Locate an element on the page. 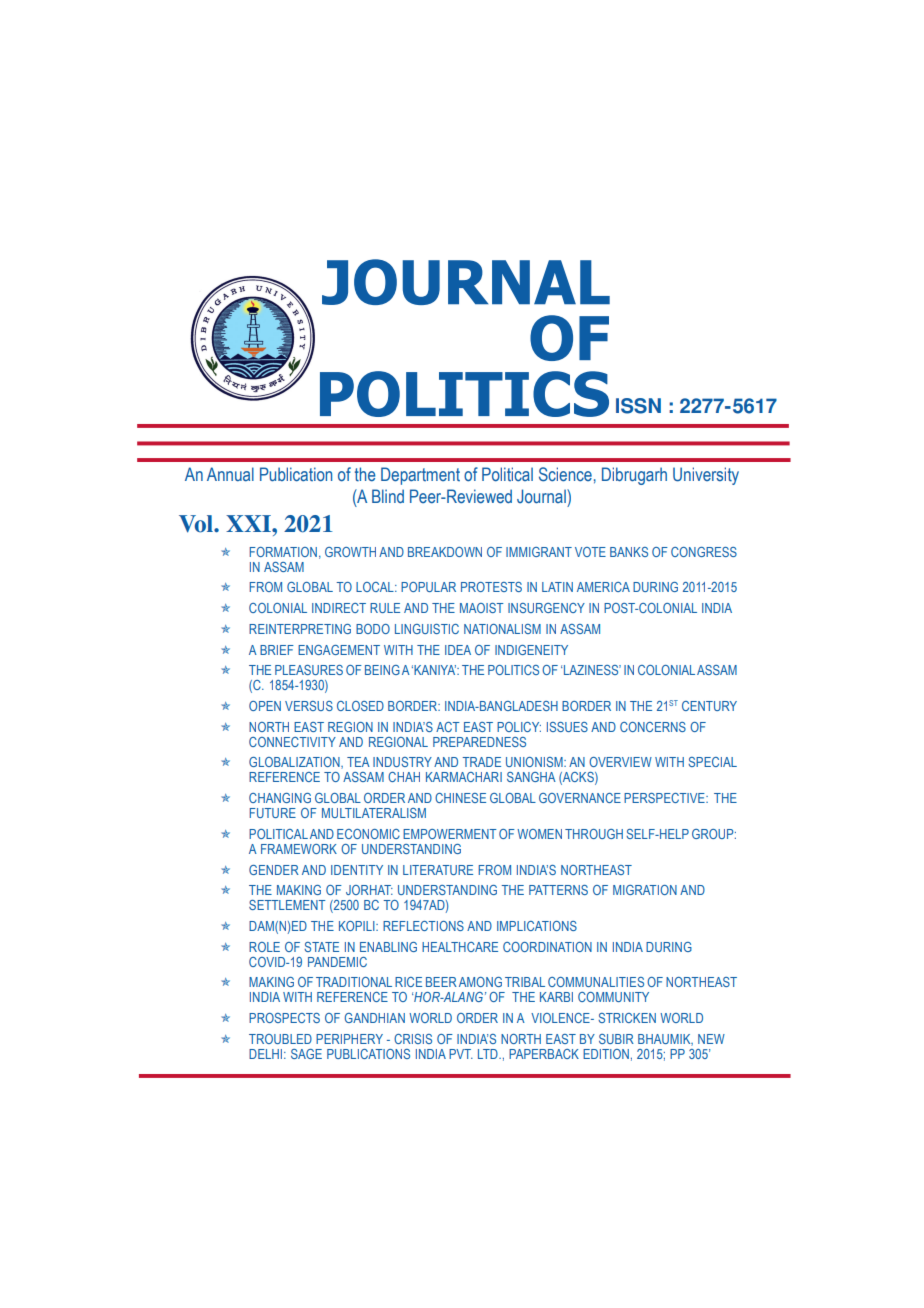  CONCERNS is located at coordinates (653, 727).
